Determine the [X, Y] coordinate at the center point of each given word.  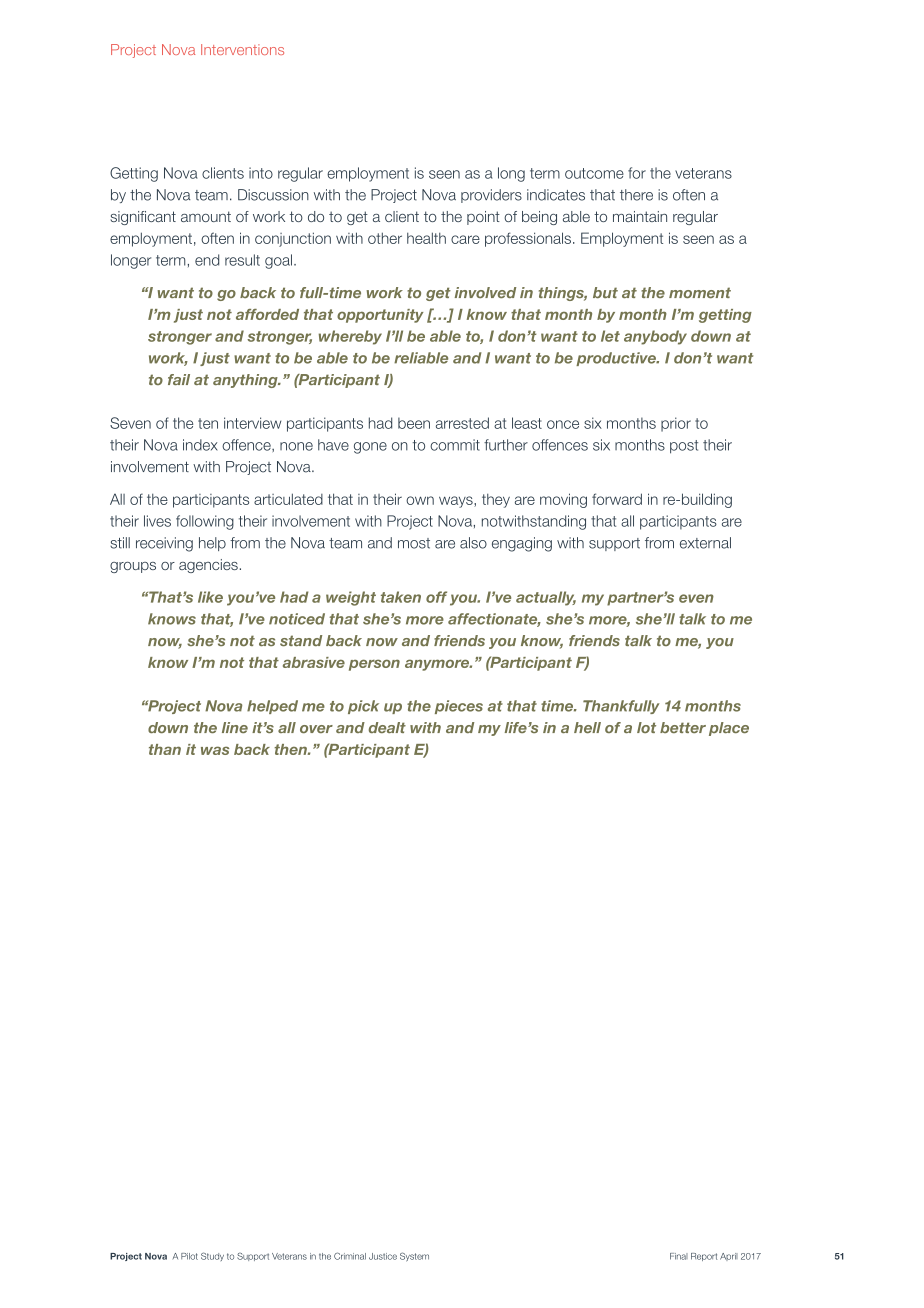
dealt [387, 727]
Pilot [189, 1256]
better [683, 727]
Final [679, 1256]
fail [179, 379]
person [374, 665]
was [215, 750]
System [414, 1257]
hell [587, 727]
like [210, 597]
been [414, 423]
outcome [594, 173]
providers [491, 196]
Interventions [242, 49]
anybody [655, 337]
